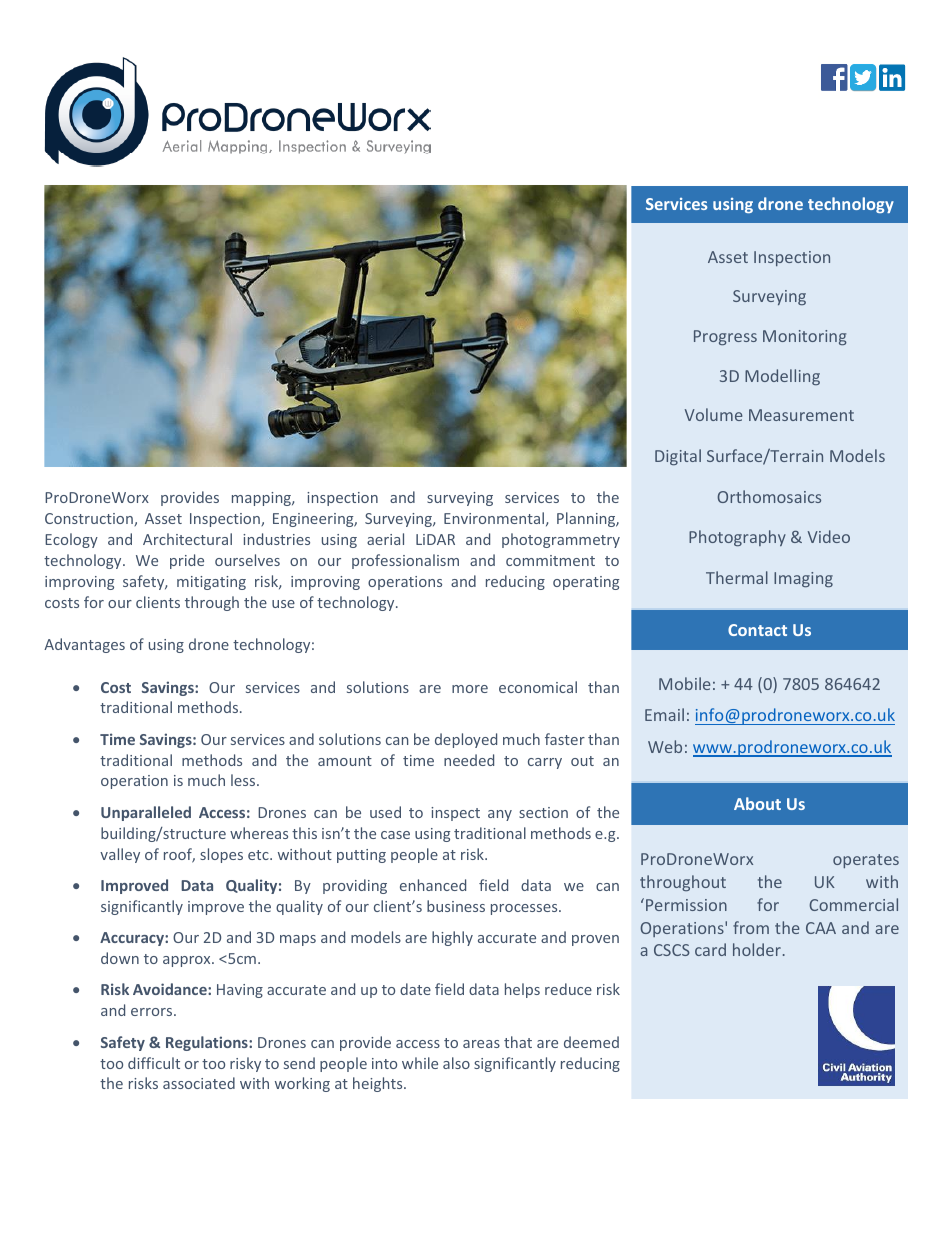 The image size is (952, 1233). I want to click on Advantages, so click(84, 645).
